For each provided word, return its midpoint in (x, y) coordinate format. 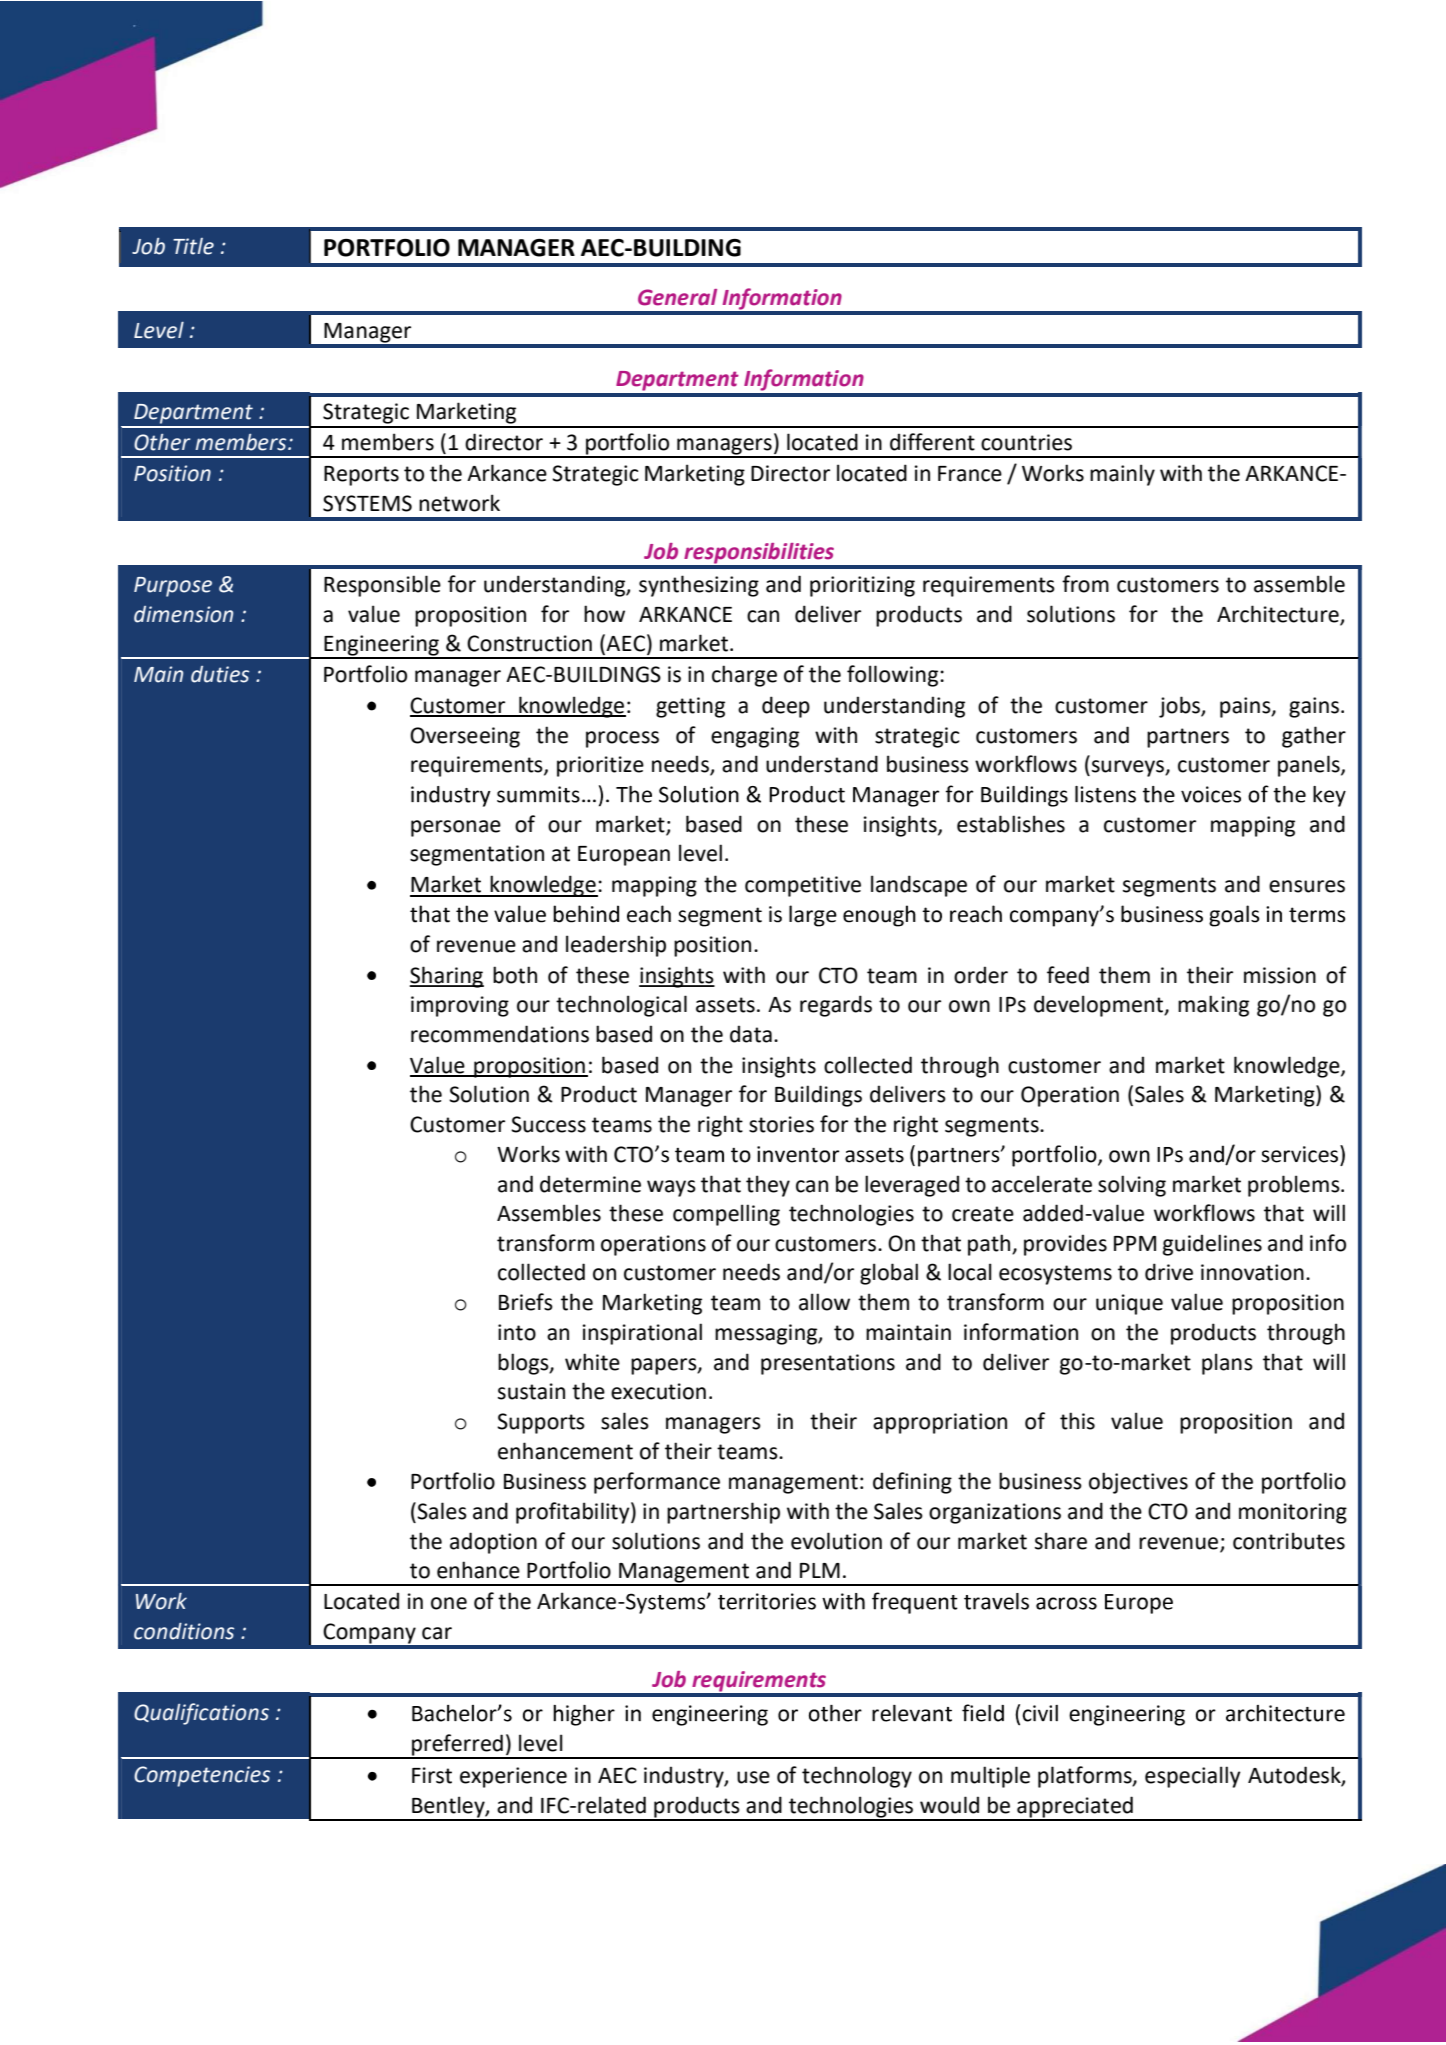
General (677, 297)
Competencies (202, 1776)
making (1213, 1006)
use (753, 1777)
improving (460, 1006)
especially (1193, 1777)
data (751, 1034)
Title (193, 246)
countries (1026, 442)
